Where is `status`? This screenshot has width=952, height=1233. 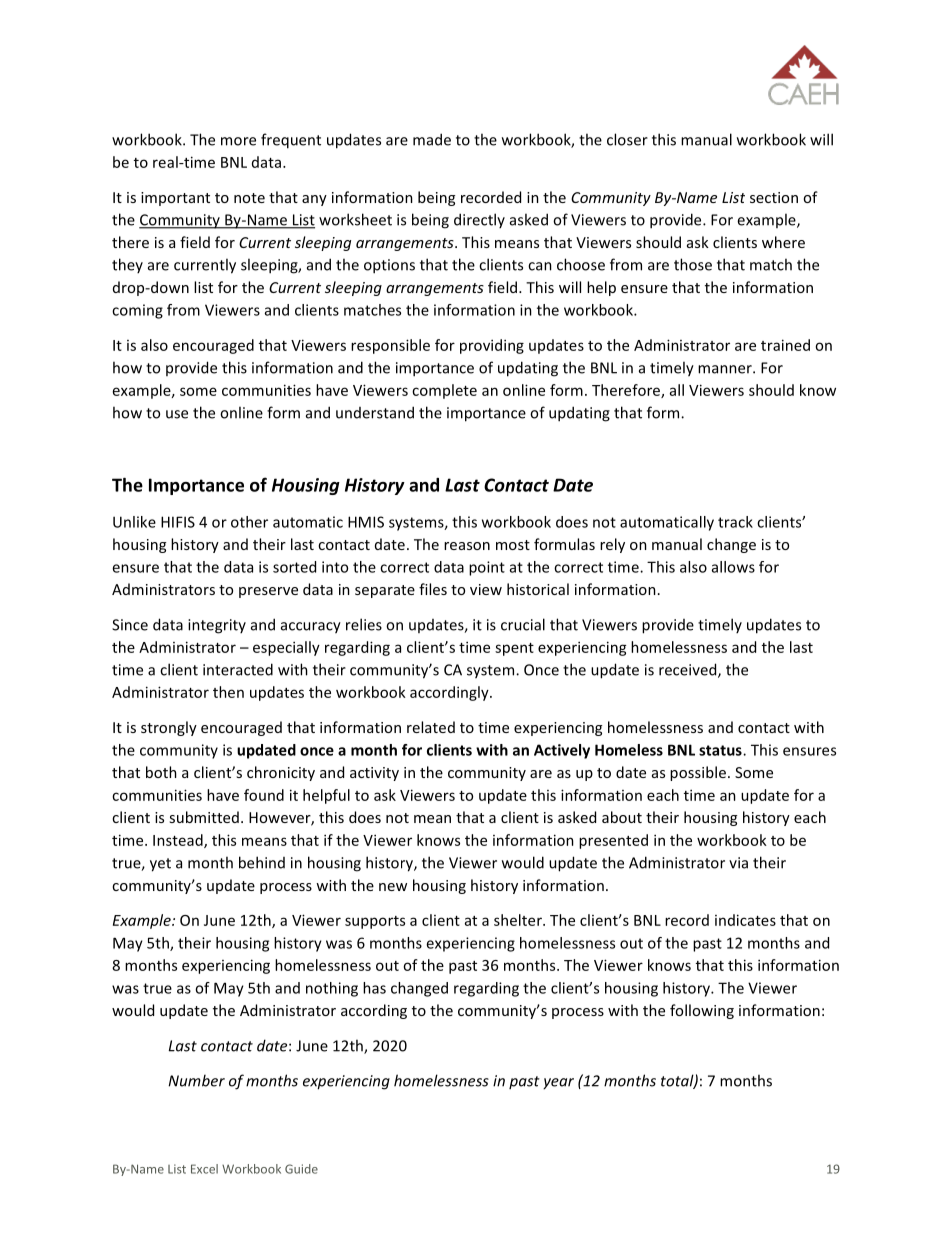
status is located at coordinates (721, 750).
